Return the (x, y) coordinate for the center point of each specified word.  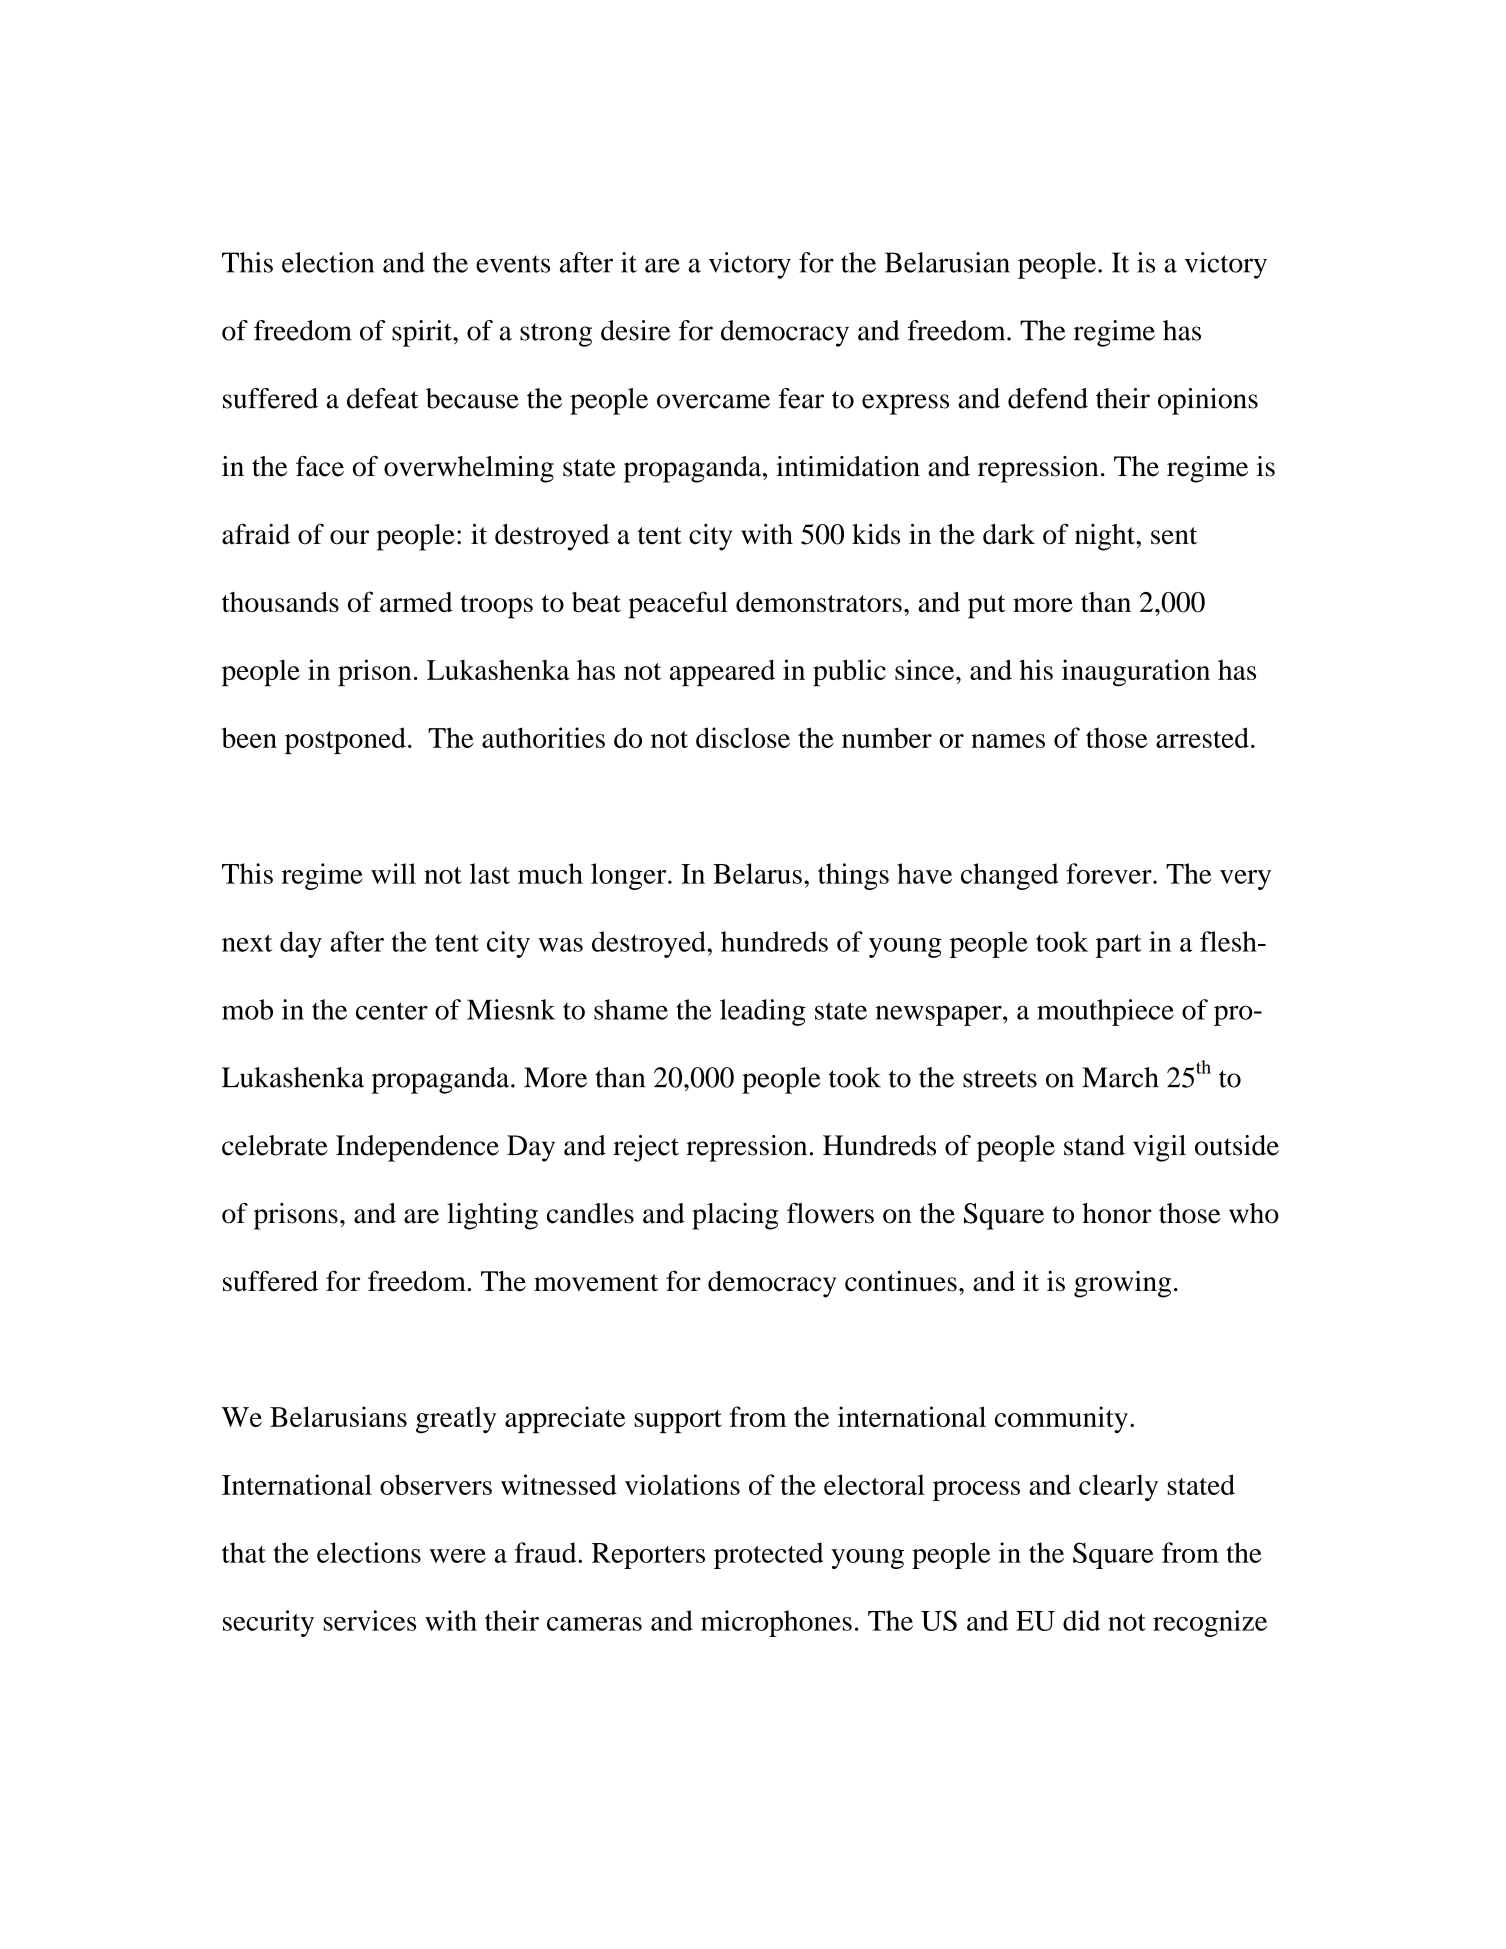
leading (763, 1012)
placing (735, 1216)
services (369, 1620)
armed (416, 602)
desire (635, 330)
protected (768, 1555)
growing (1122, 1284)
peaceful (678, 605)
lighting (492, 1216)
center (392, 1011)
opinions (1208, 401)
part (1119, 946)
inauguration (1136, 673)
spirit (423, 333)
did (1081, 1620)
